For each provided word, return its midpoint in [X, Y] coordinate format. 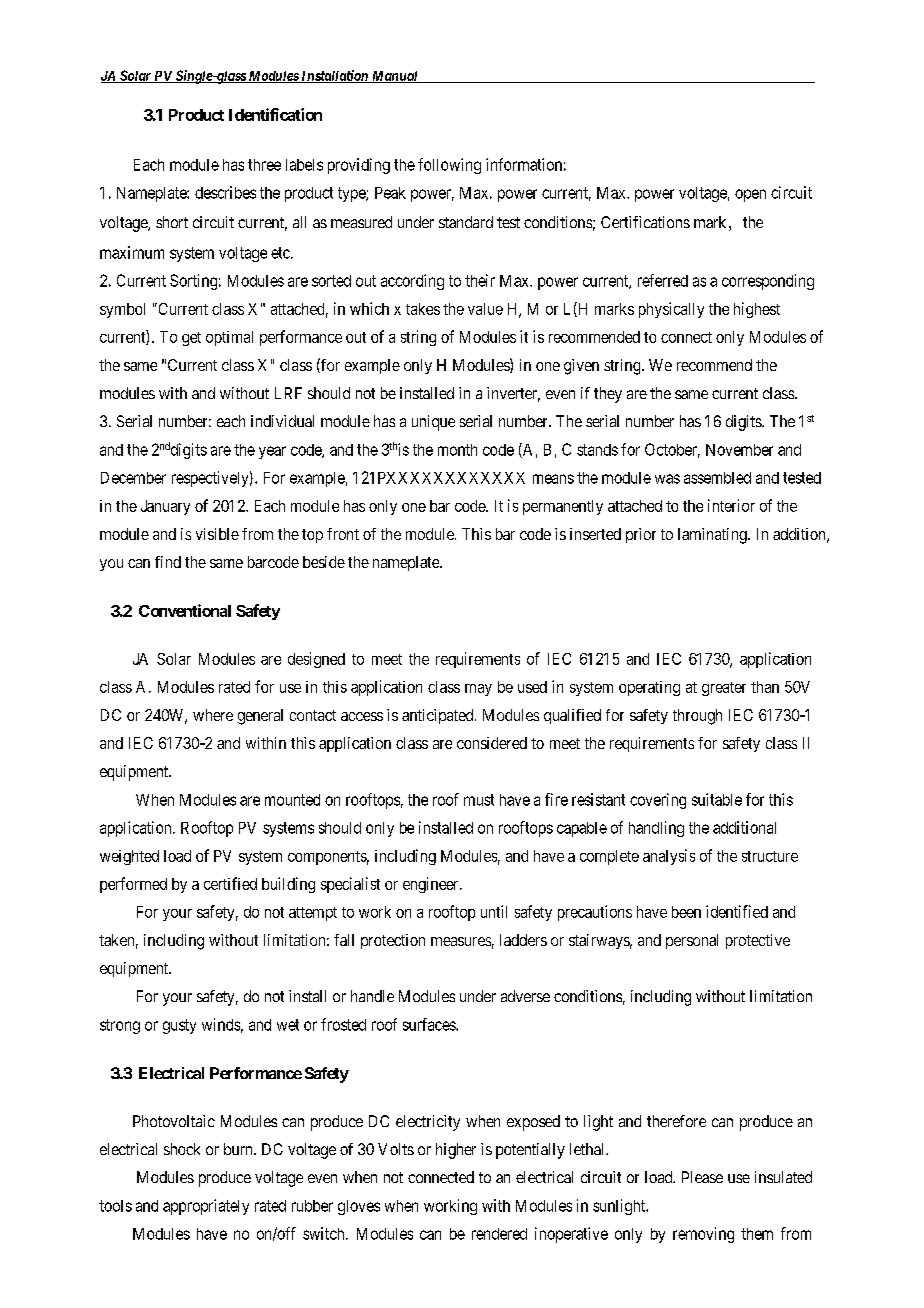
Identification [275, 114]
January [165, 507]
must [479, 800]
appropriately [206, 1207]
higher [456, 1151]
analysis [669, 857]
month [457, 450]
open [750, 195]
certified [230, 883]
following [449, 166]
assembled [717, 478]
